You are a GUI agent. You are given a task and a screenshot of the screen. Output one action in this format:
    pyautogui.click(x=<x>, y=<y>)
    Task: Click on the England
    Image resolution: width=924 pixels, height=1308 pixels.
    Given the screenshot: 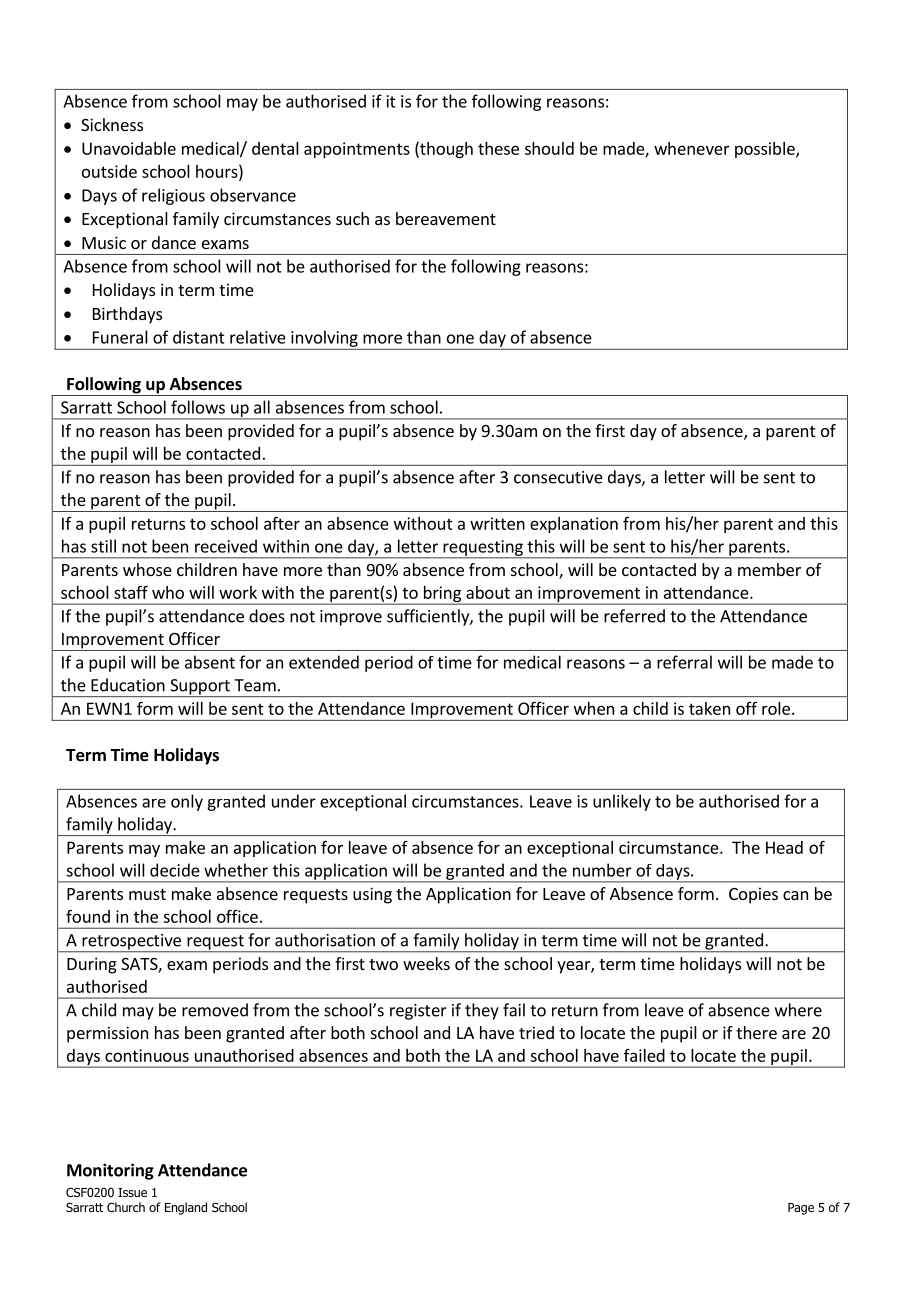 What is the action you would take?
    pyautogui.click(x=186, y=1208)
